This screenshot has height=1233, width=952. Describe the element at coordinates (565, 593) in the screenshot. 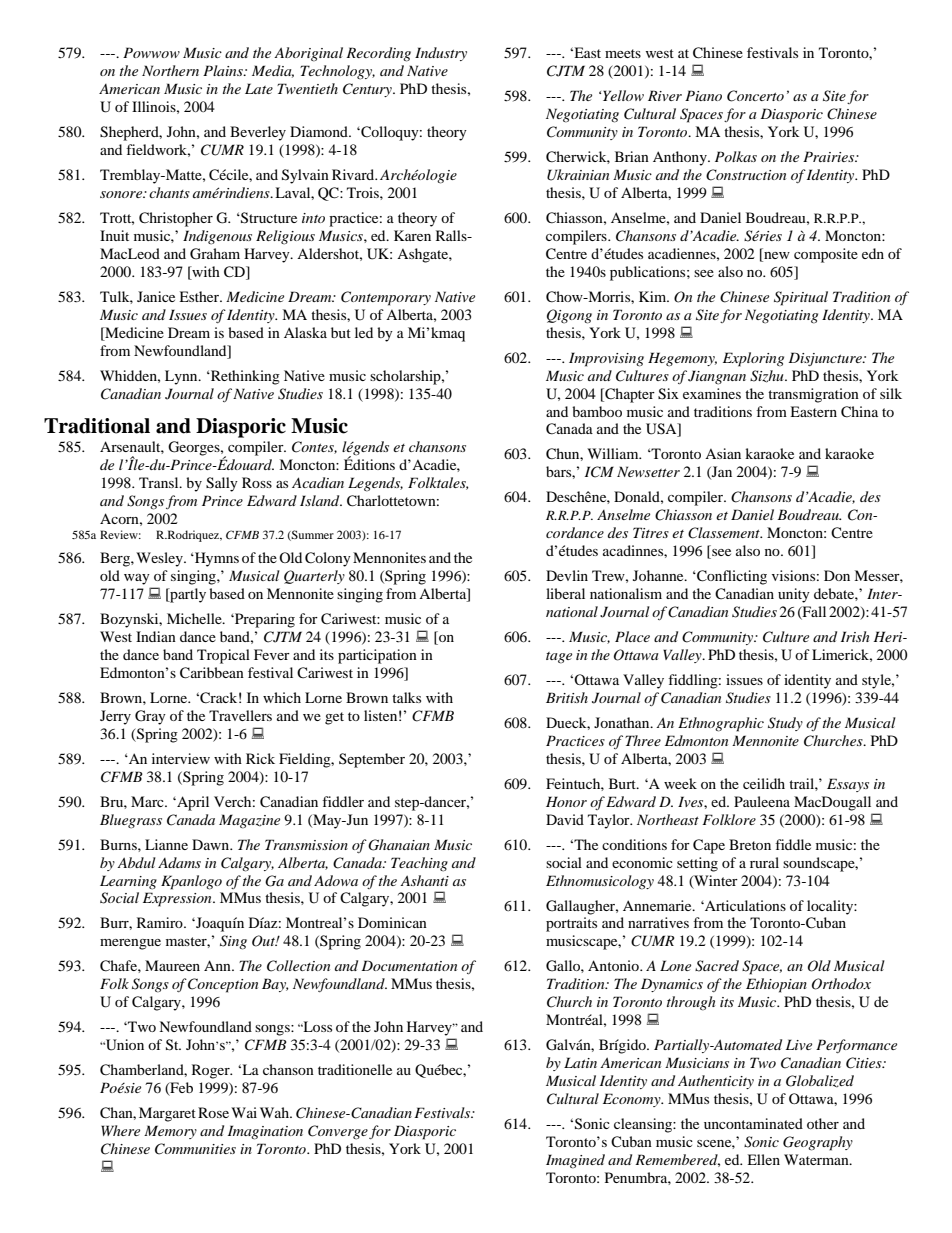

I see `liberal` at that location.
